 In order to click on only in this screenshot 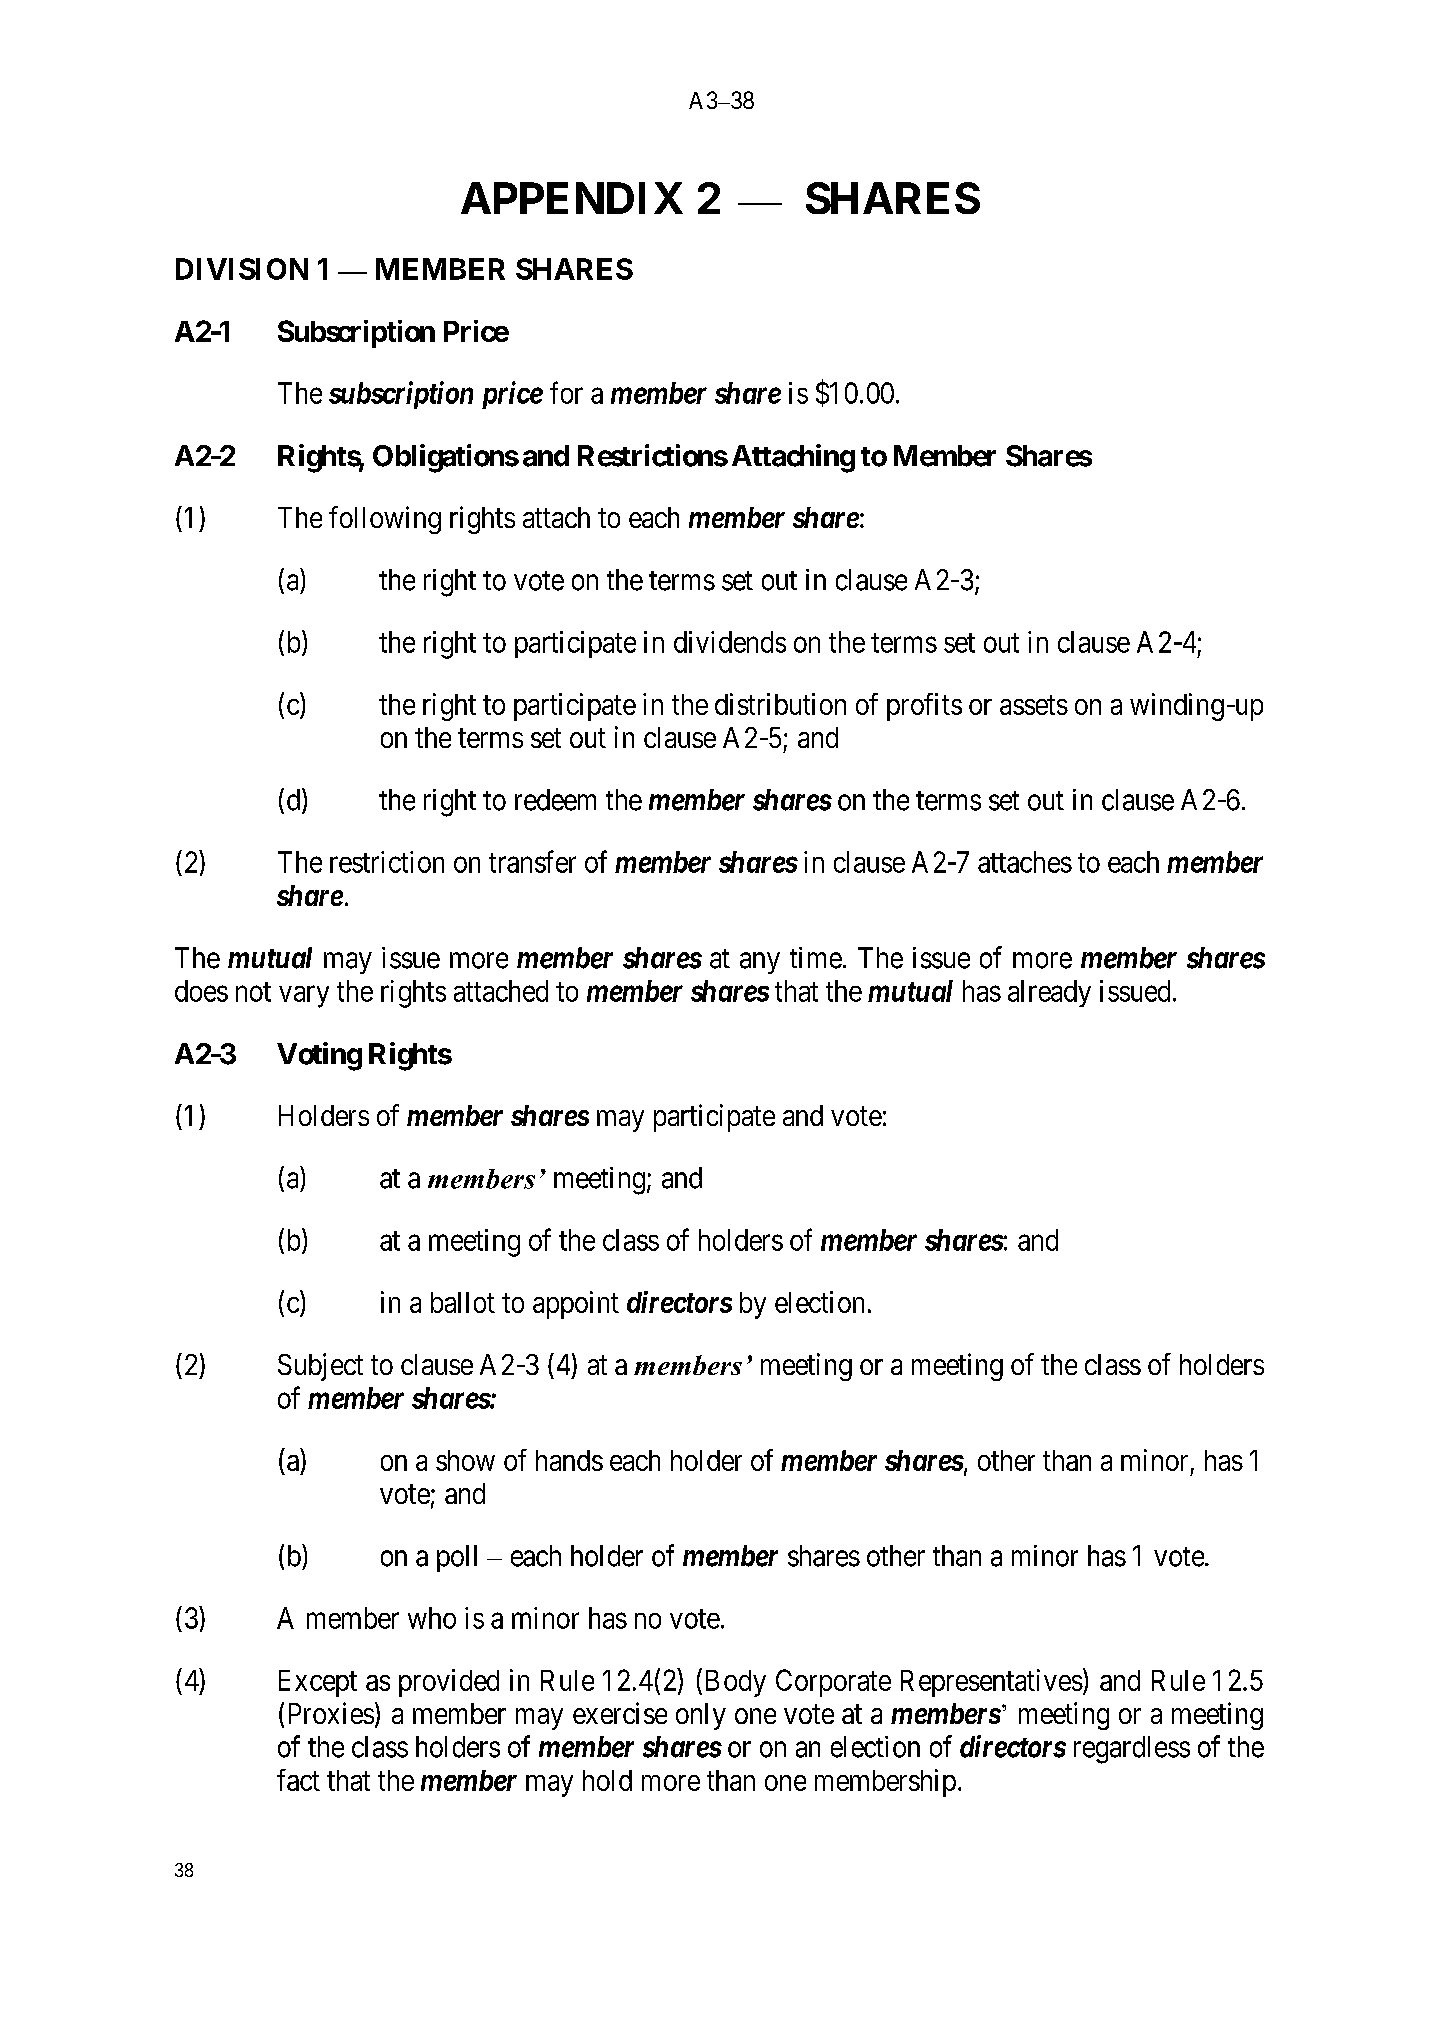, I will do `click(701, 1716)`.
